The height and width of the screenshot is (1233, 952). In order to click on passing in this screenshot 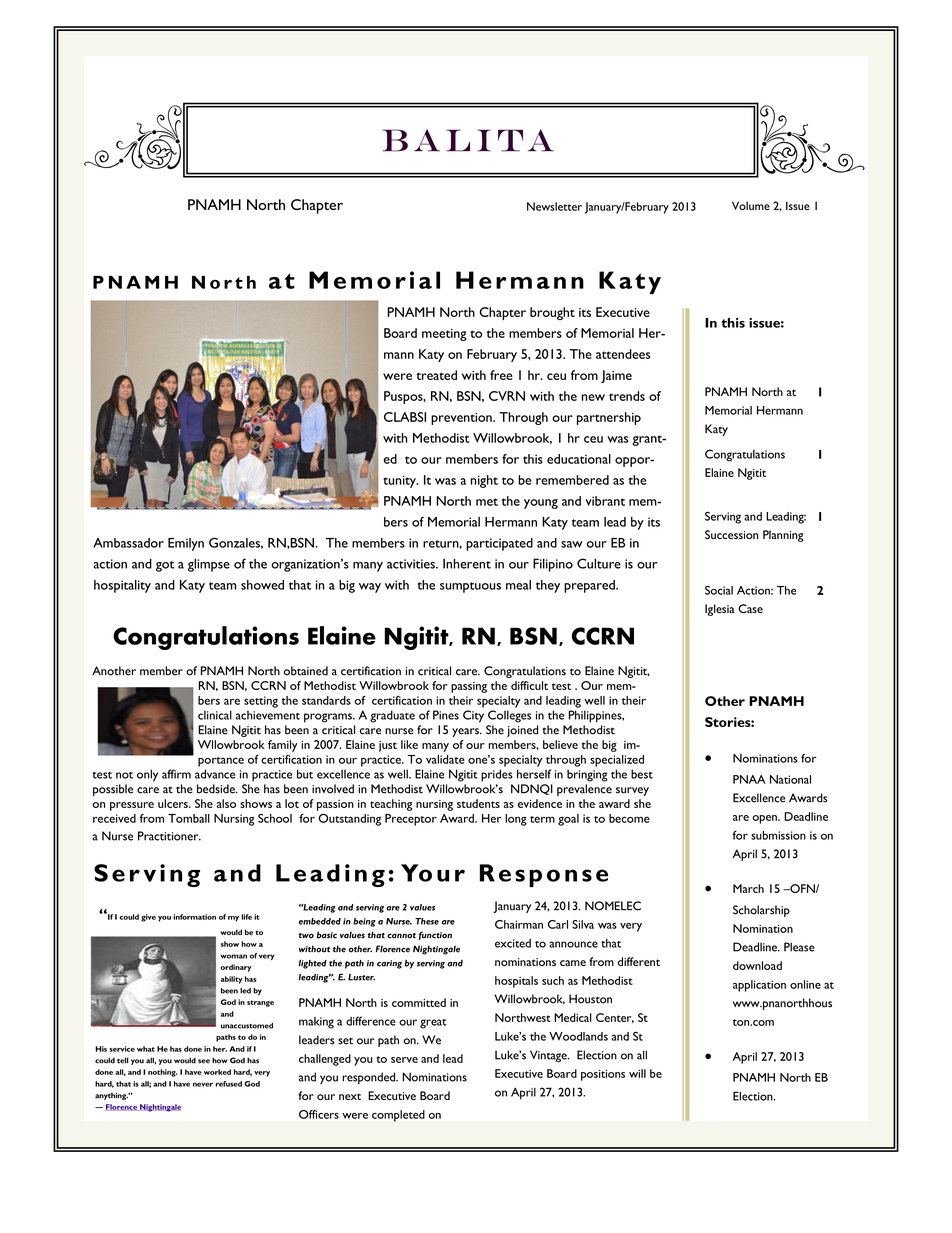, I will do `click(469, 687)`.
